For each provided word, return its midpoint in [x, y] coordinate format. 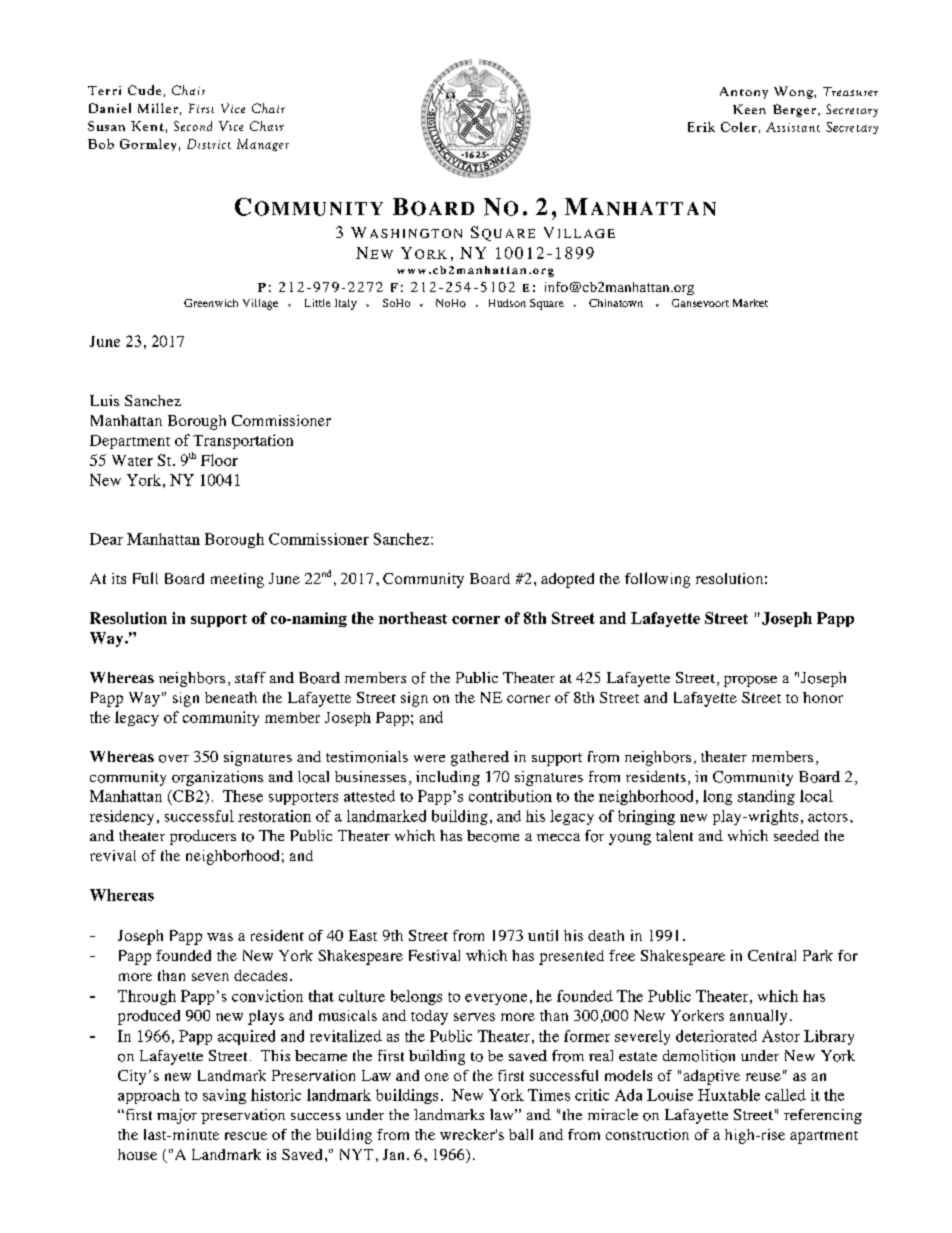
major [177, 1116]
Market [750, 303]
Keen [749, 109]
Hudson [507, 303]
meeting [237, 580]
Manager [263, 145]
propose [750, 681]
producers [203, 837]
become [493, 836]
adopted [567, 580]
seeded [796, 835]
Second [193, 126]
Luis [104, 400]
